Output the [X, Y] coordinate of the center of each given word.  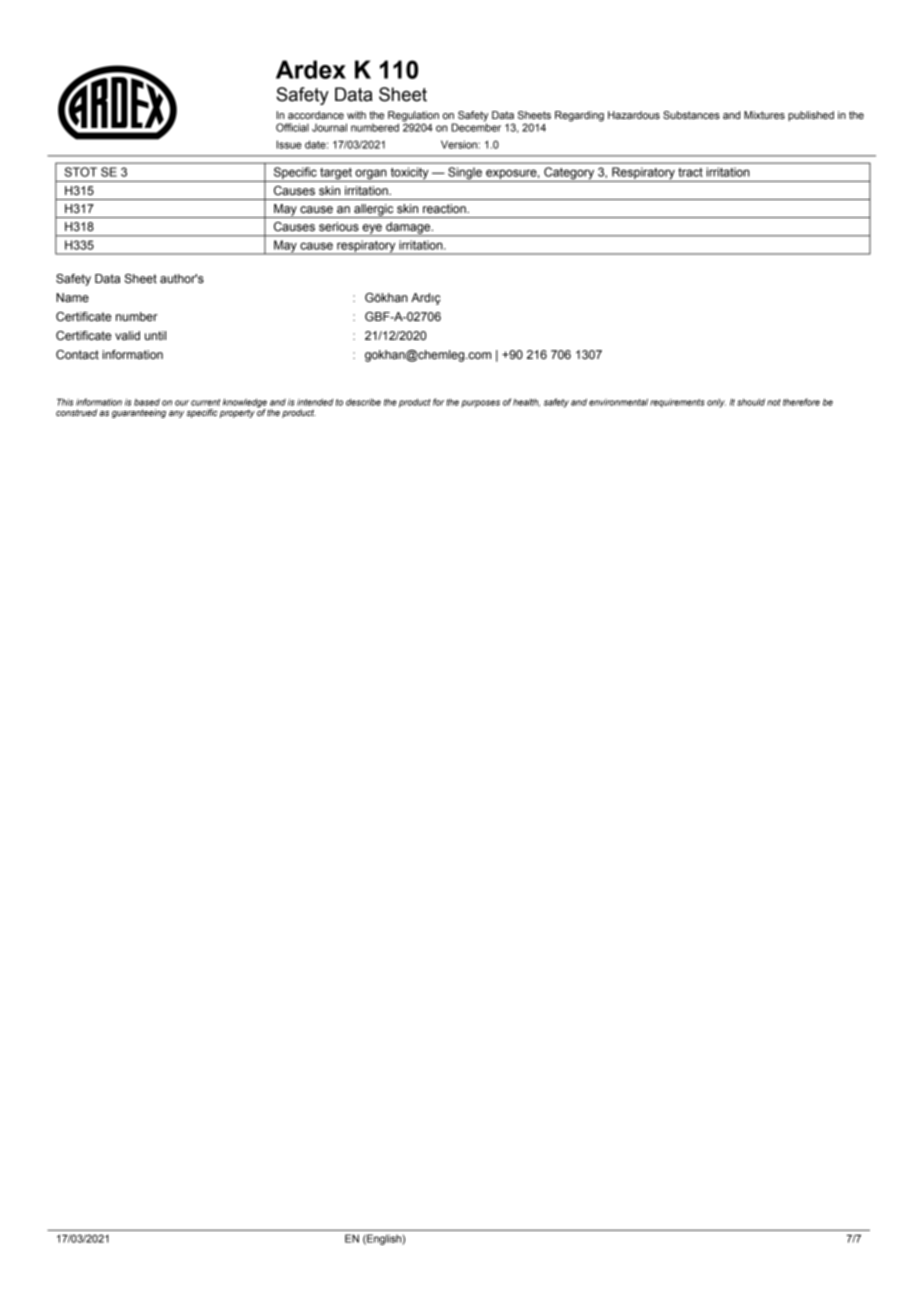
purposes [480, 404]
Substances [691, 115]
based [147, 402]
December [476, 126]
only [716, 403]
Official [292, 127]
